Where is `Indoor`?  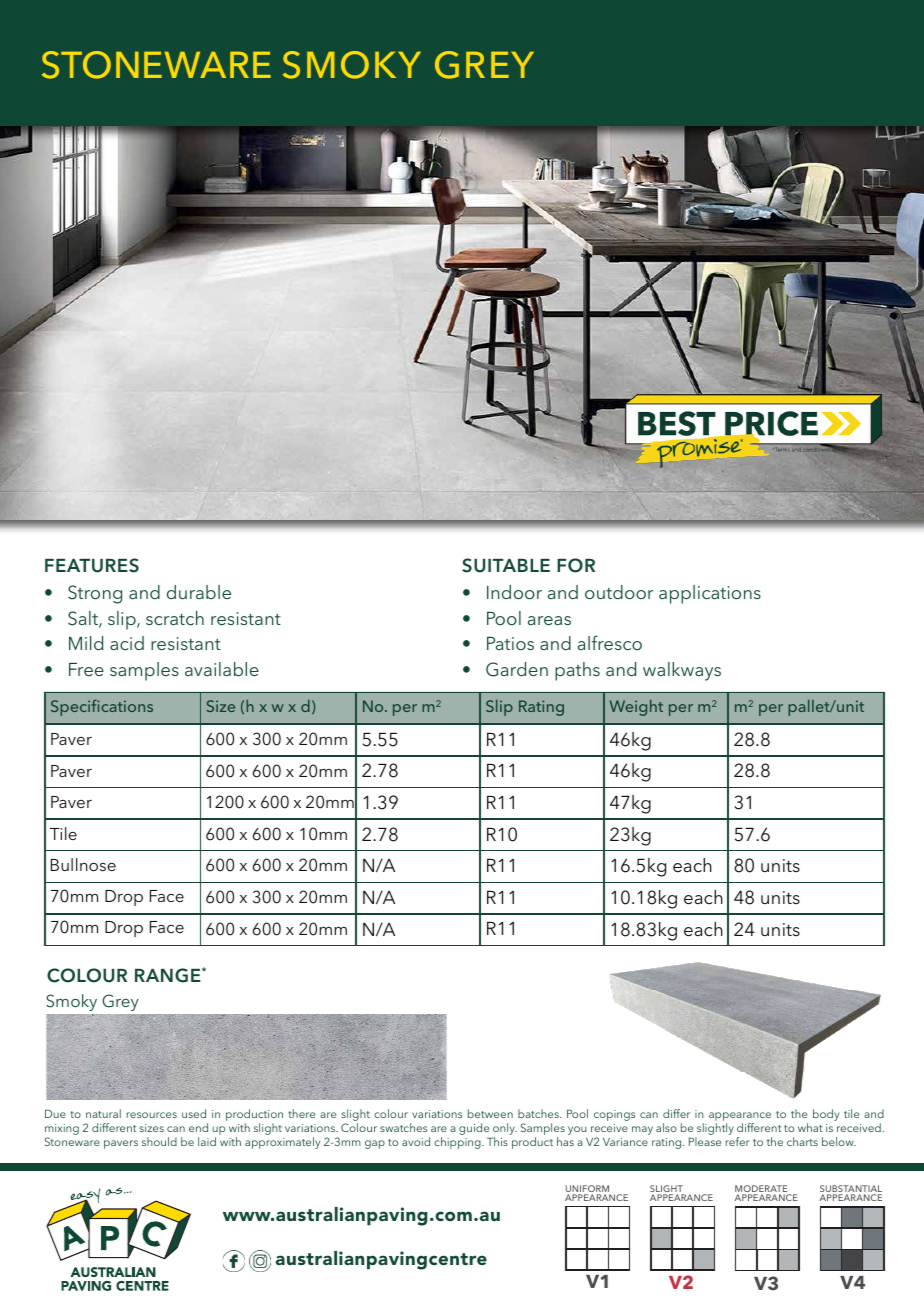 Indoor is located at coordinates (514, 592).
